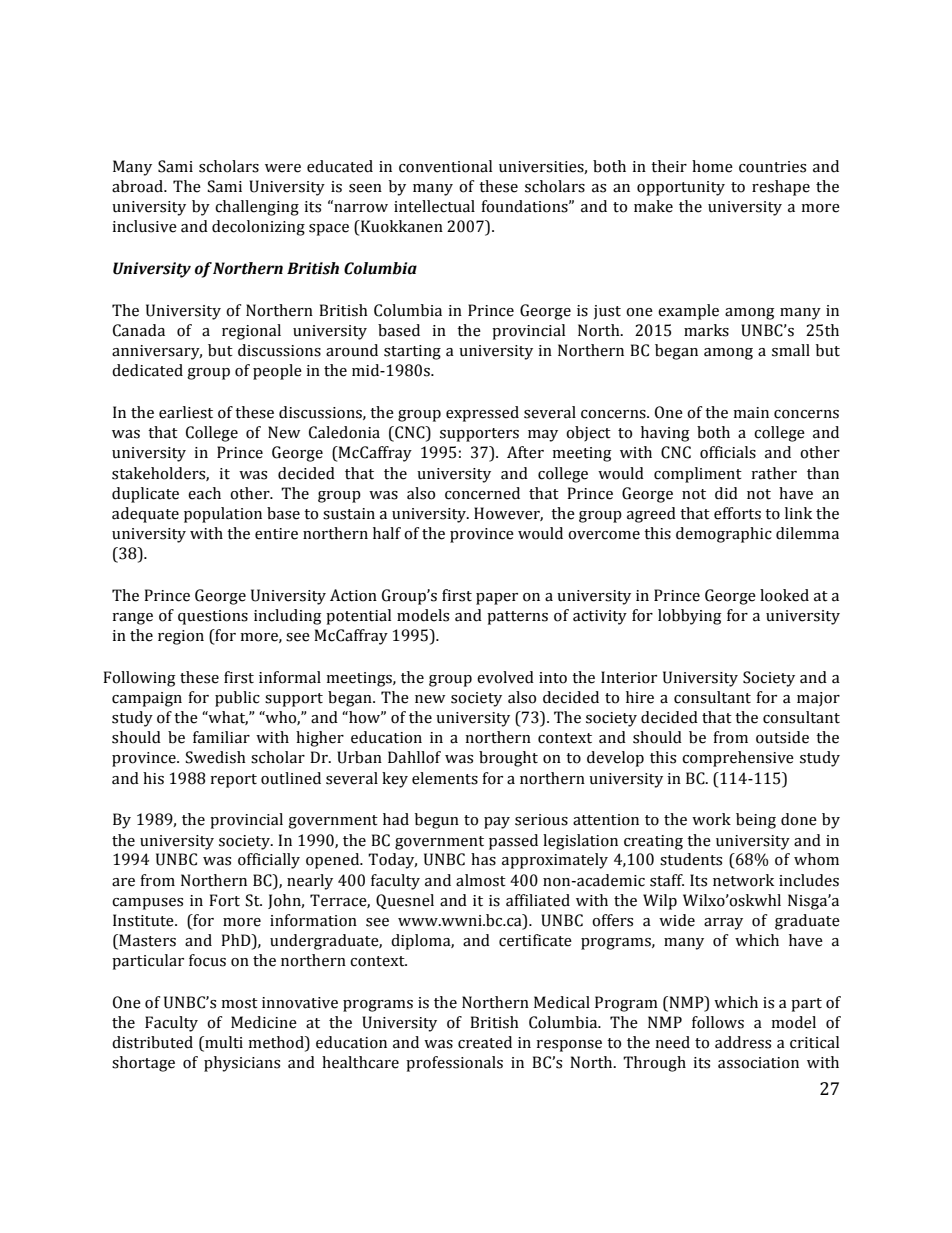 This screenshot has width=952, height=1233. I want to click on abroad, so click(138, 186).
